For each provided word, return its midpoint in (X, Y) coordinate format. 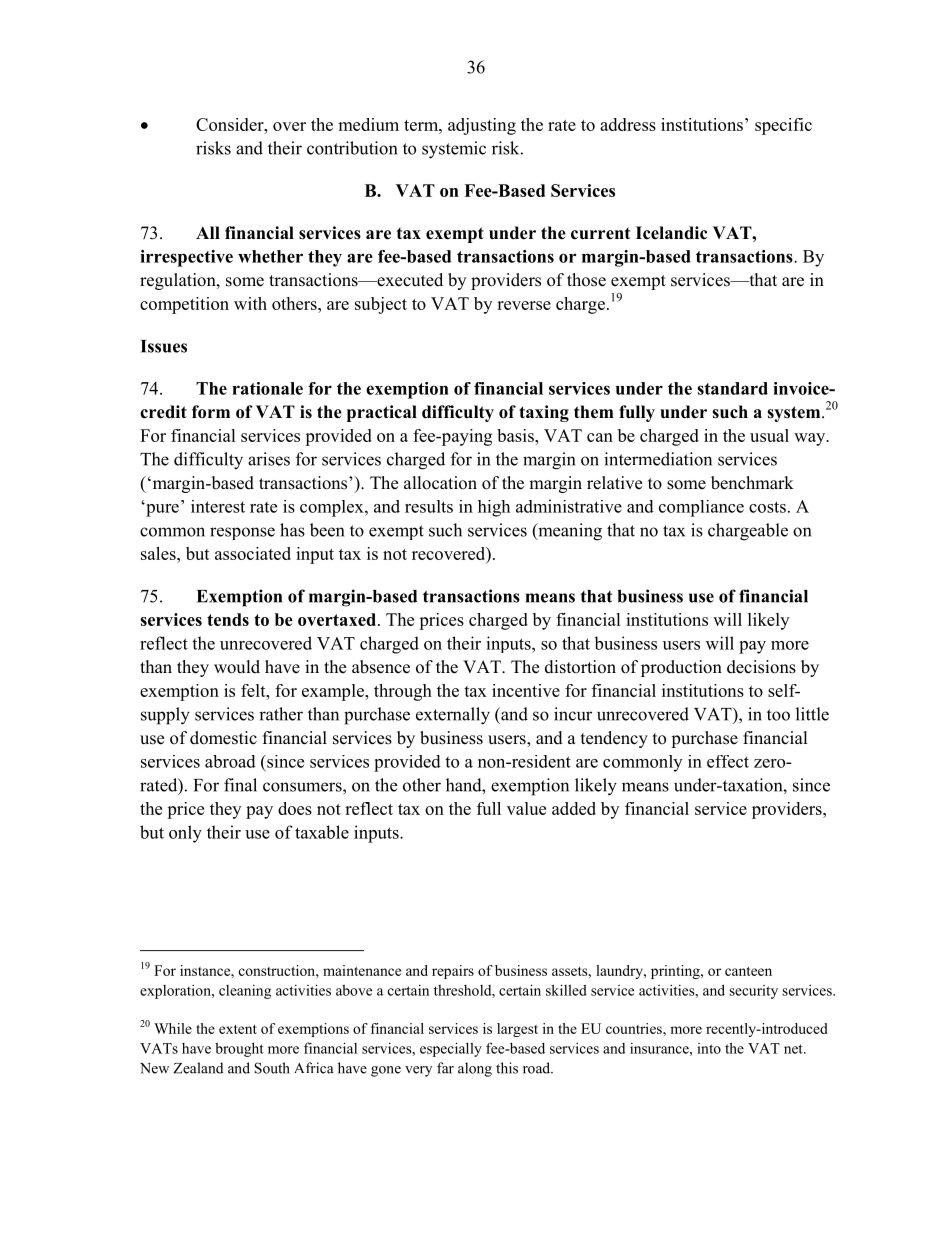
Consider (231, 124)
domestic (223, 738)
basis (516, 435)
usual (769, 435)
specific (783, 126)
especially (451, 1049)
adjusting (482, 126)
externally (453, 716)
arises (269, 459)
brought (239, 1049)
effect (728, 761)
